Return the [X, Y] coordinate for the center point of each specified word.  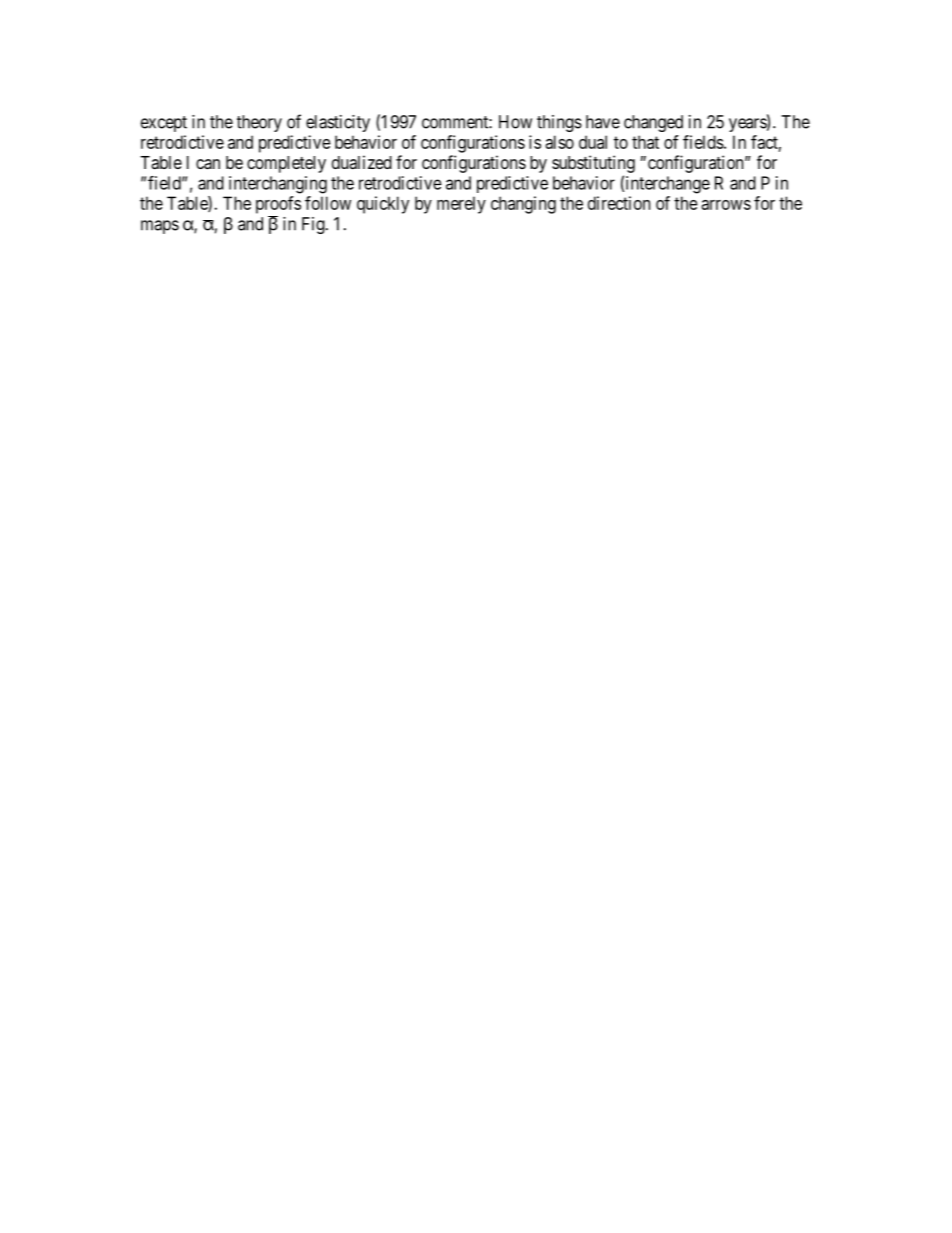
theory [259, 123]
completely [286, 164]
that [645, 142]
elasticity [338, 123]
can [208, 164]
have [603, 122]
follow [328, 203]
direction [619, 203]
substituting [593, 164]
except [164, 124]
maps [160, 227]
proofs [278, 205]
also [559, 142]
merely [461, 205]
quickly [383, 205]
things [559, 123]
